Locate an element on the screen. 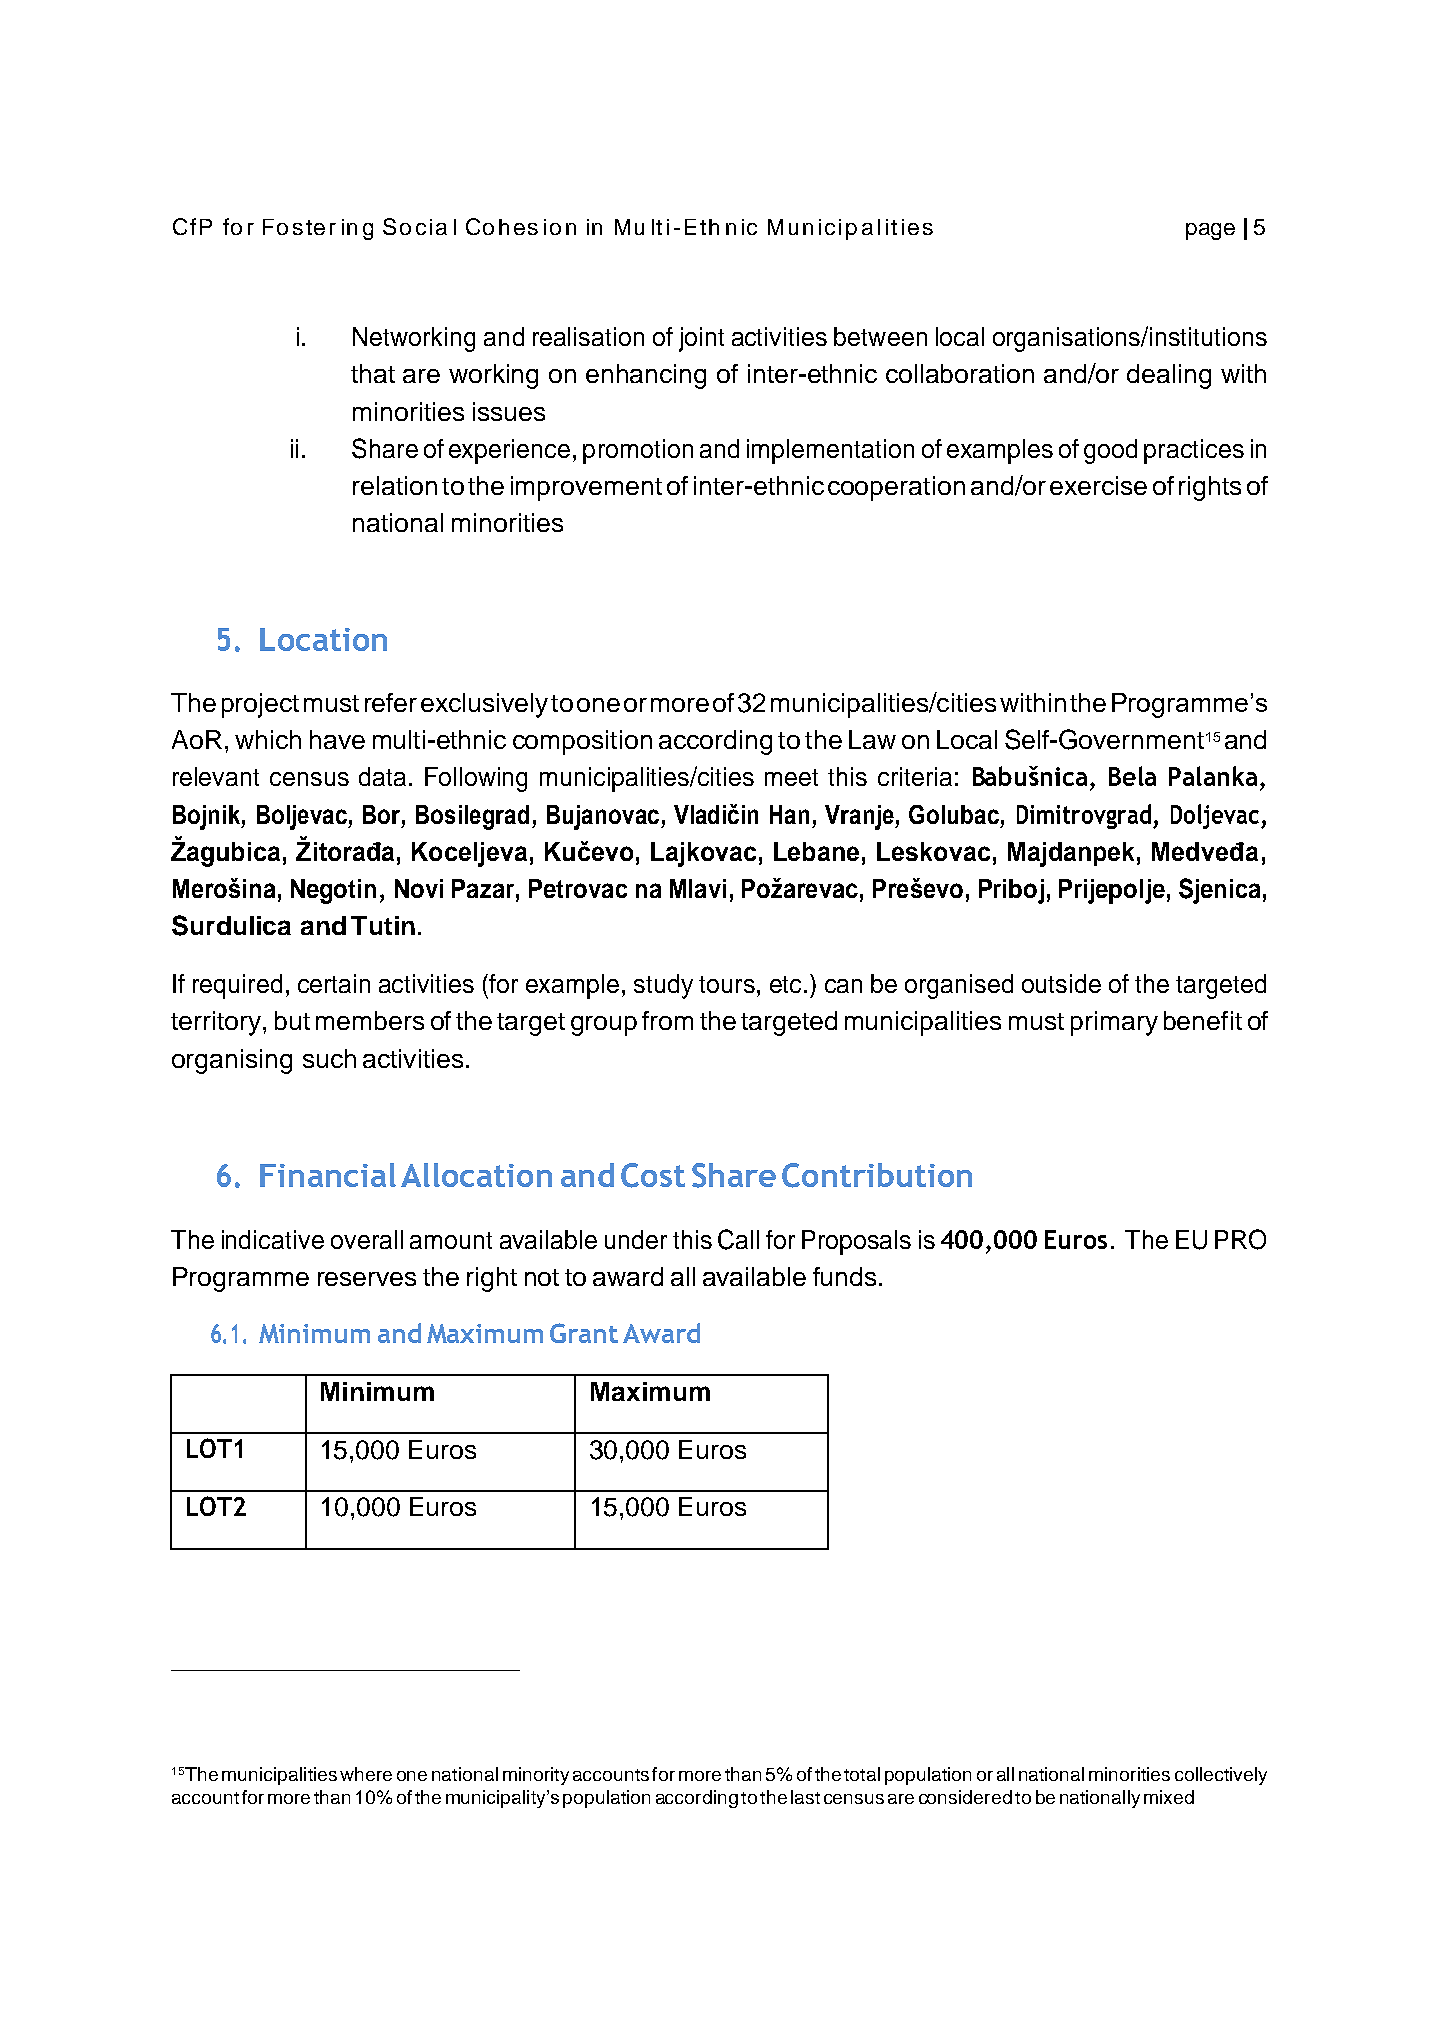 This screenshot has height=2038, width=1439. funds is located at coordinates (844, 1276).
